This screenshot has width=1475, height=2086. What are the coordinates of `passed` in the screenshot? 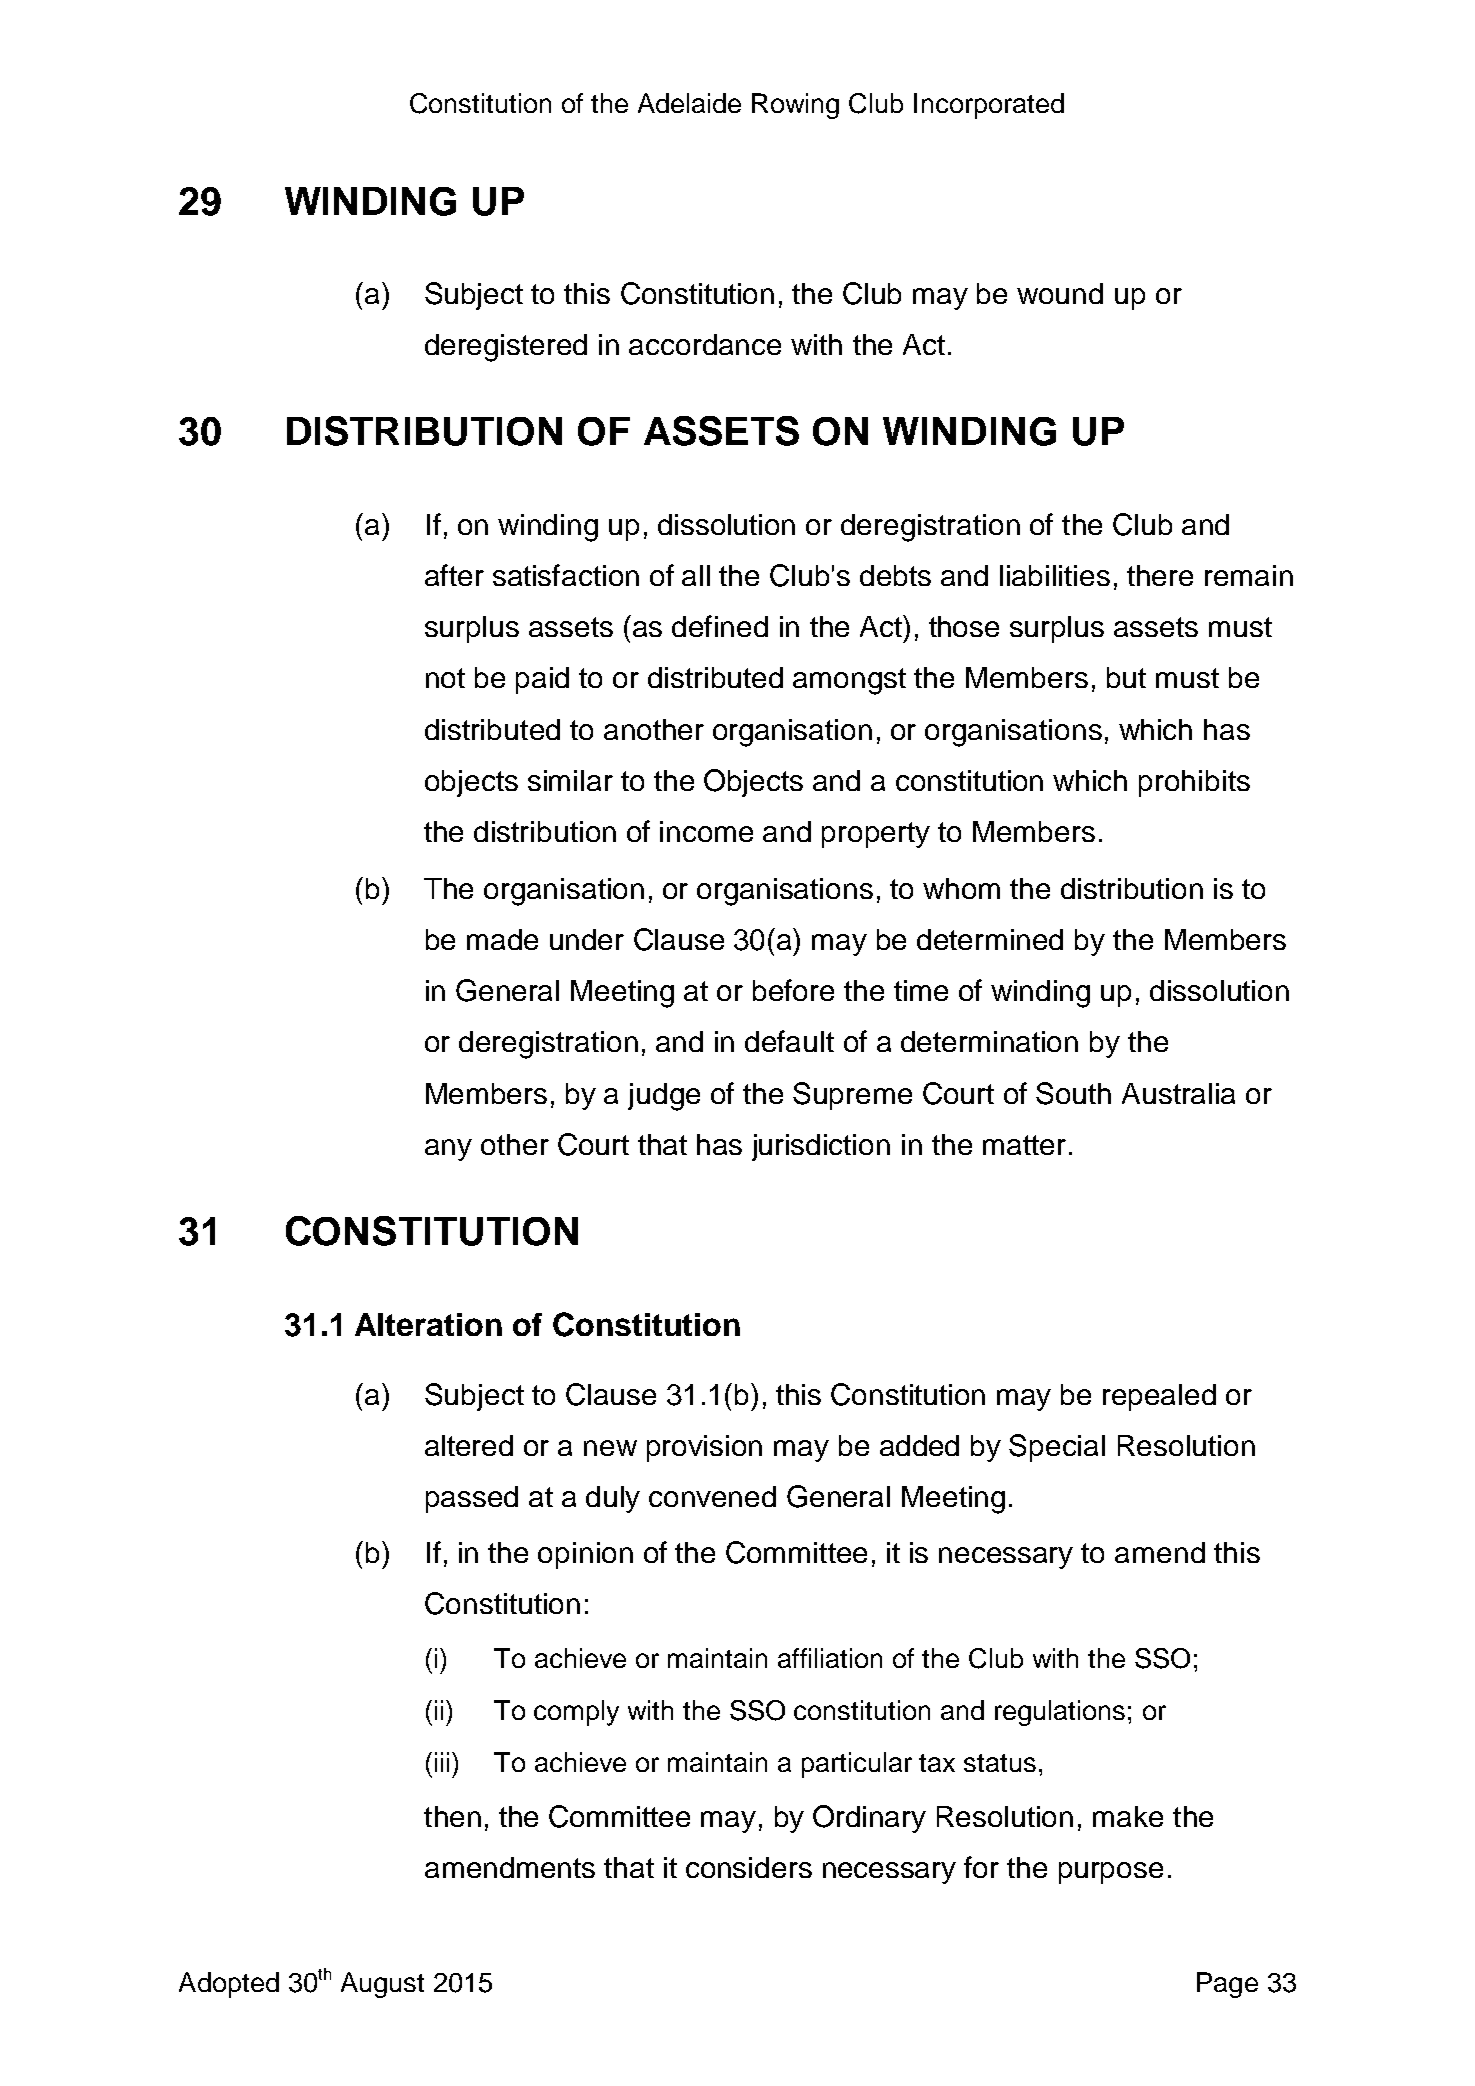 It's located at (472, 1499).
